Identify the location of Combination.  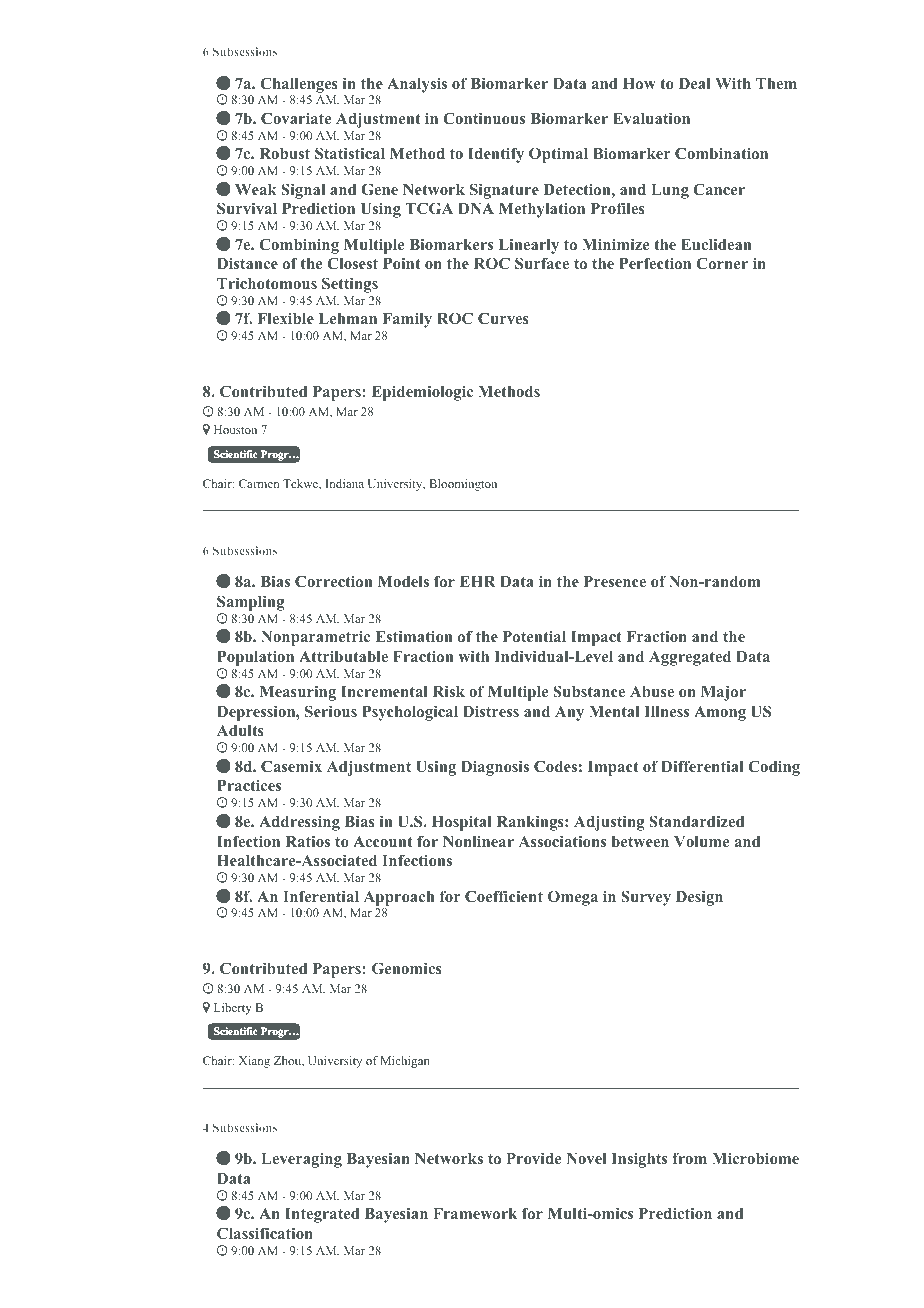
(721, 153).
